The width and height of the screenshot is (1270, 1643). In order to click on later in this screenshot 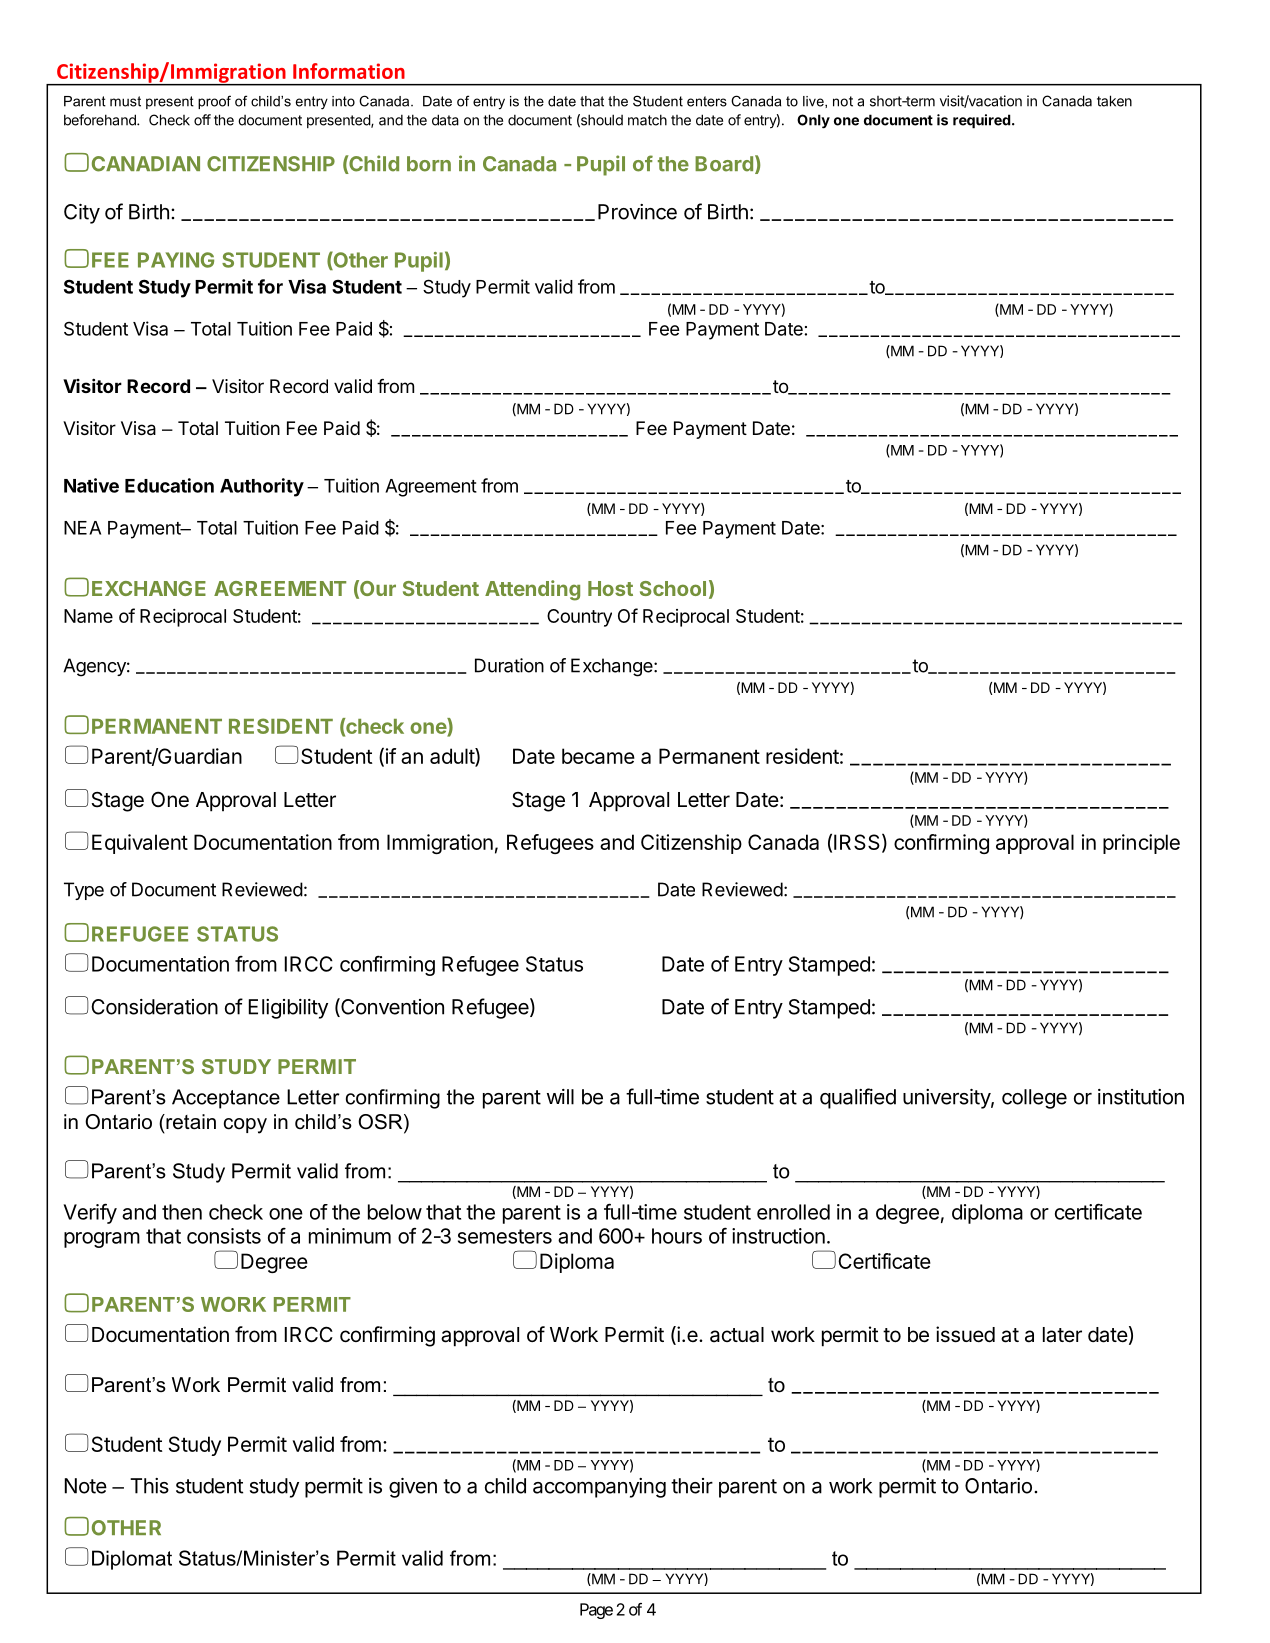, I will do `click(1062, 1335)`.
